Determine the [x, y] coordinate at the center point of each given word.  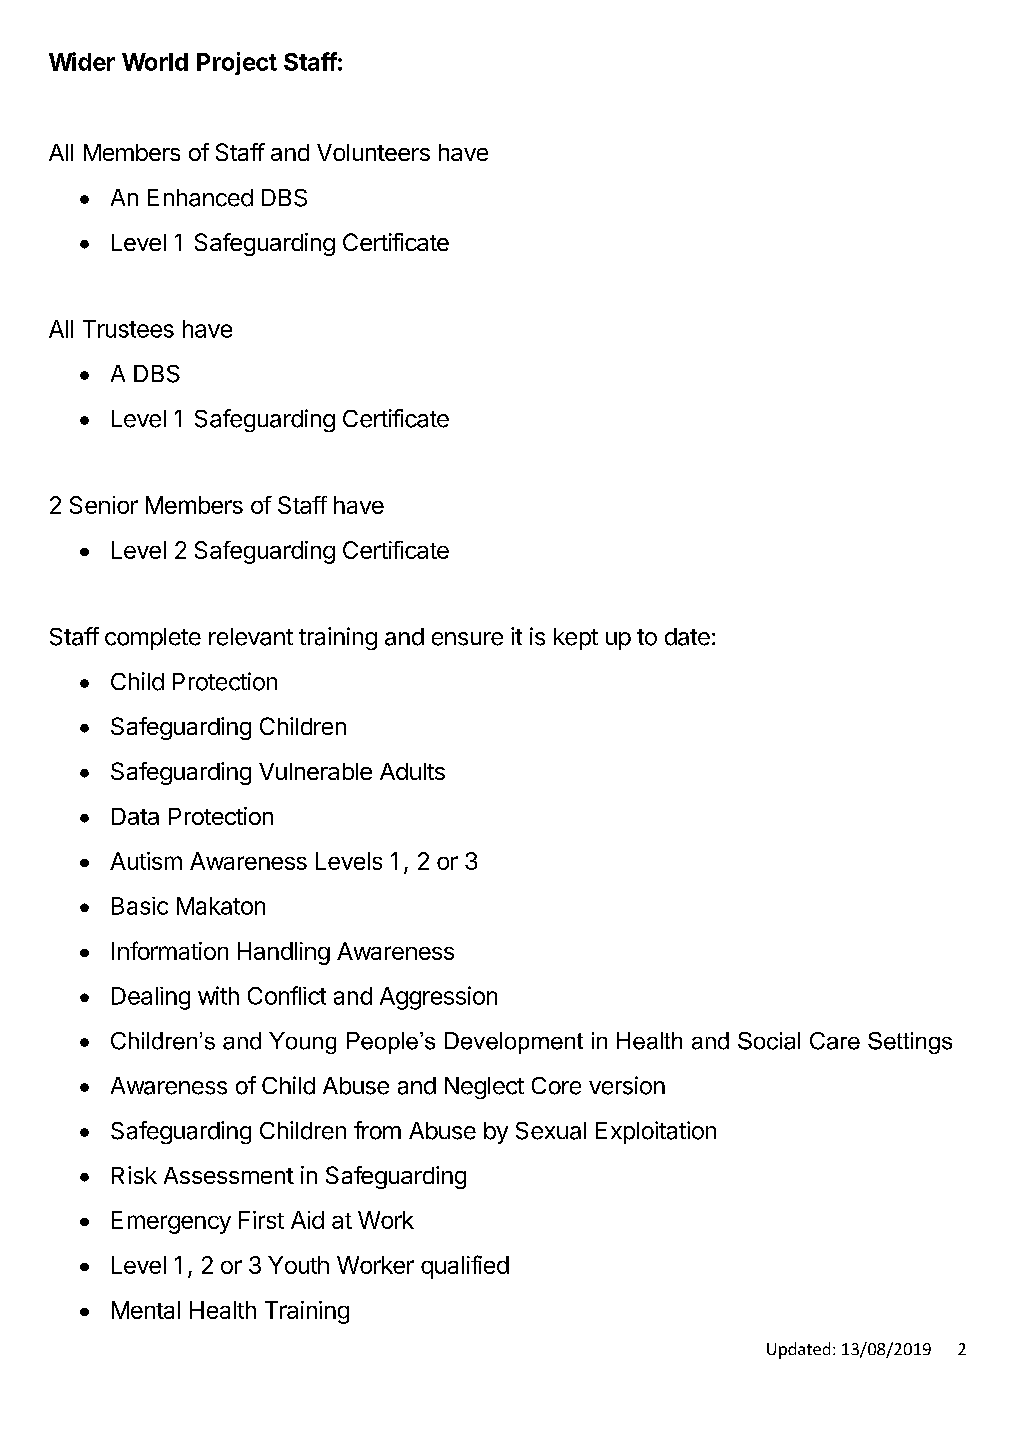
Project [237, 63]
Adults [412, 771]
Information [170, 950]
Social [769, 1041]
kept [576, 639]
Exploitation [656, 1132]
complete [153, 639]
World [155, 62]
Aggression [438, 998]
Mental [146, 1310]
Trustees [128, 329]
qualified [465, 1267]
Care [835, 1041]
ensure [467, 639]
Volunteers [373, 152]
